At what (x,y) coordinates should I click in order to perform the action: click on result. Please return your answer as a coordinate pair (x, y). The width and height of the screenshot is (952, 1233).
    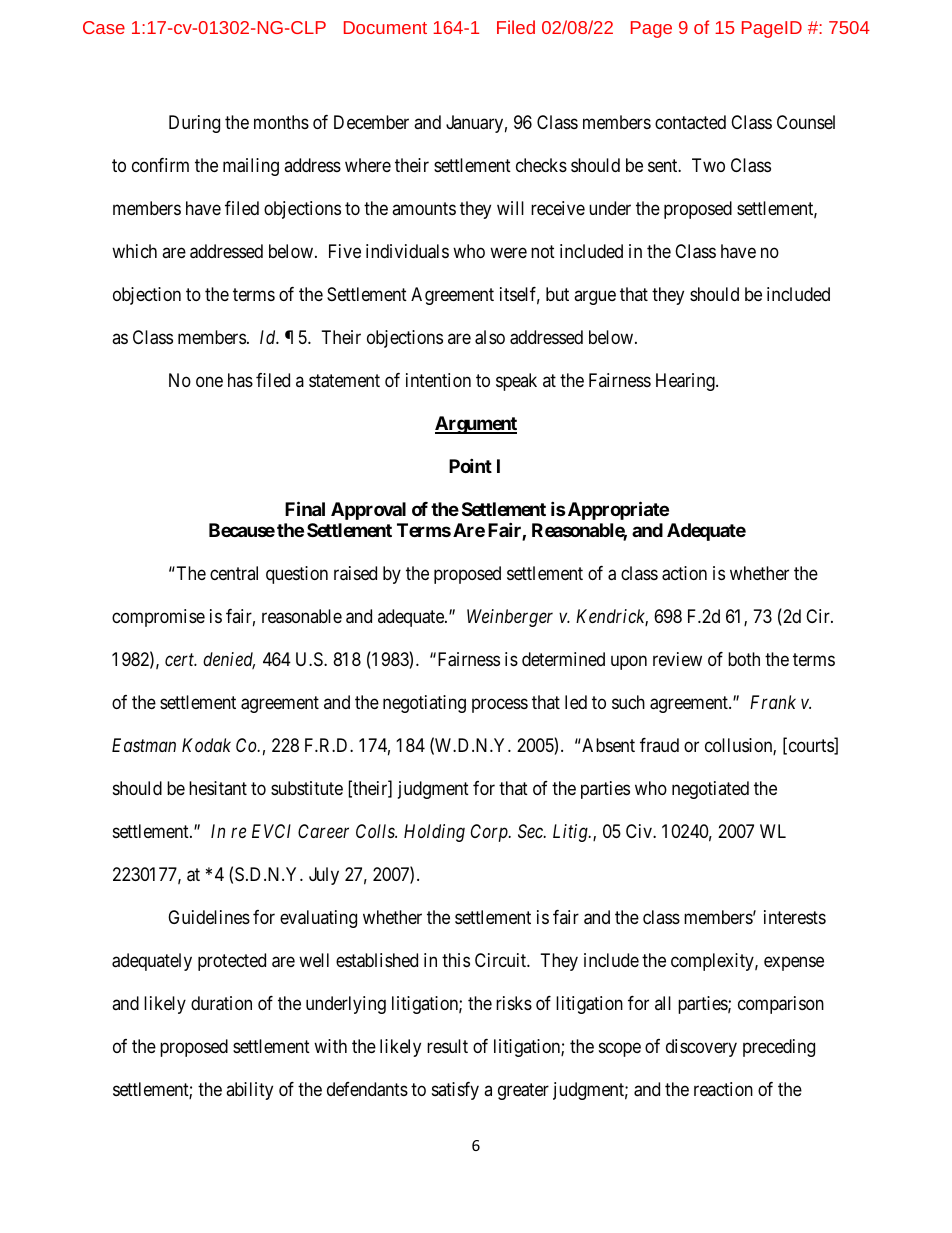
    Looking at the image, I should click on (447, 1046).
